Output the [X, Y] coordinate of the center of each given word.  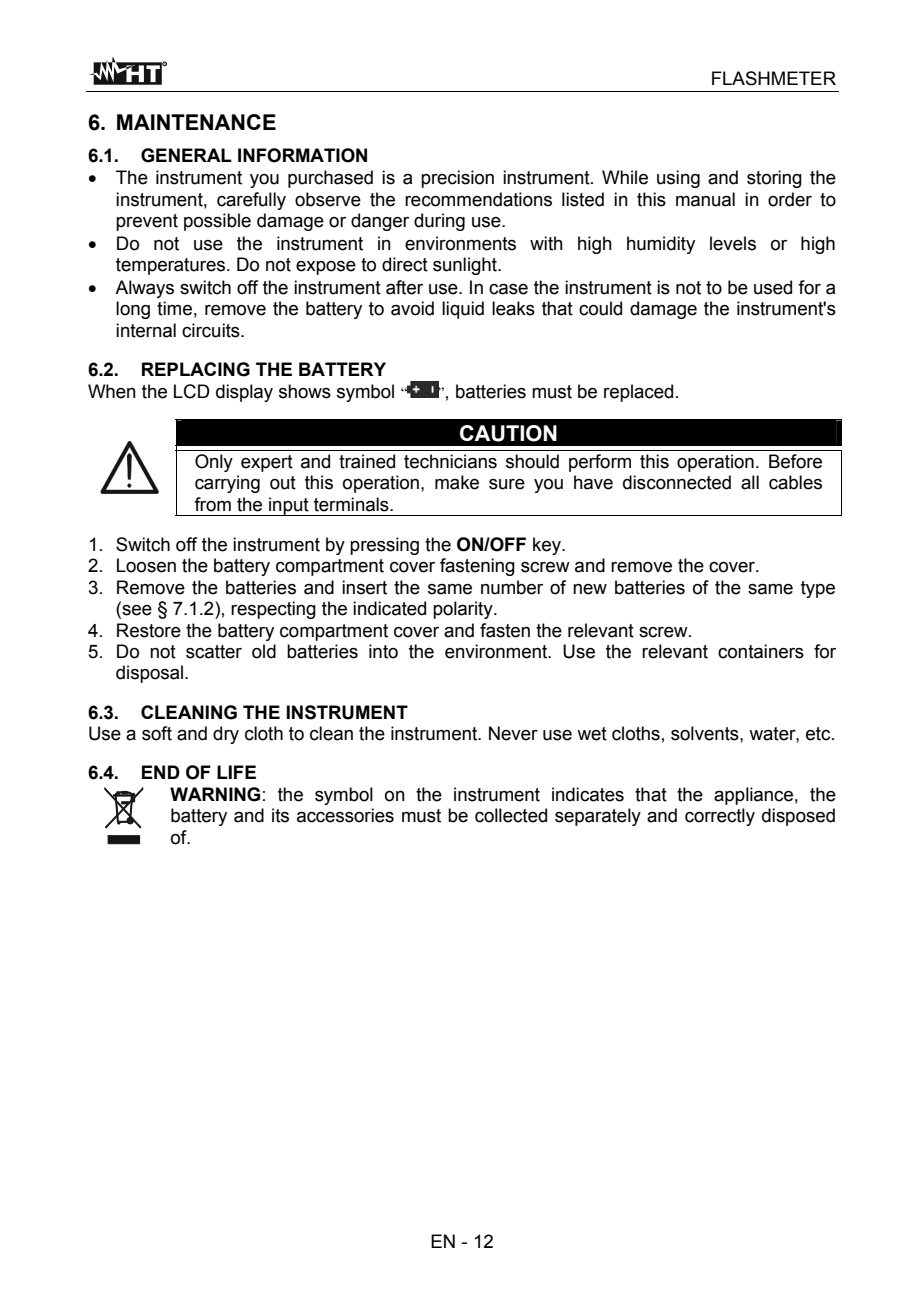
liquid [463, 310]
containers [761, 651]
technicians [450, 461]
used [773, 287]
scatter [214, 652]
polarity [464, 610]
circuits [212, 330]
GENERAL [186, 155]
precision [457, 179]
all [750, 482]
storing [774, 179]
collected [511, 815]
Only [214, 463]
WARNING [215, 794]
